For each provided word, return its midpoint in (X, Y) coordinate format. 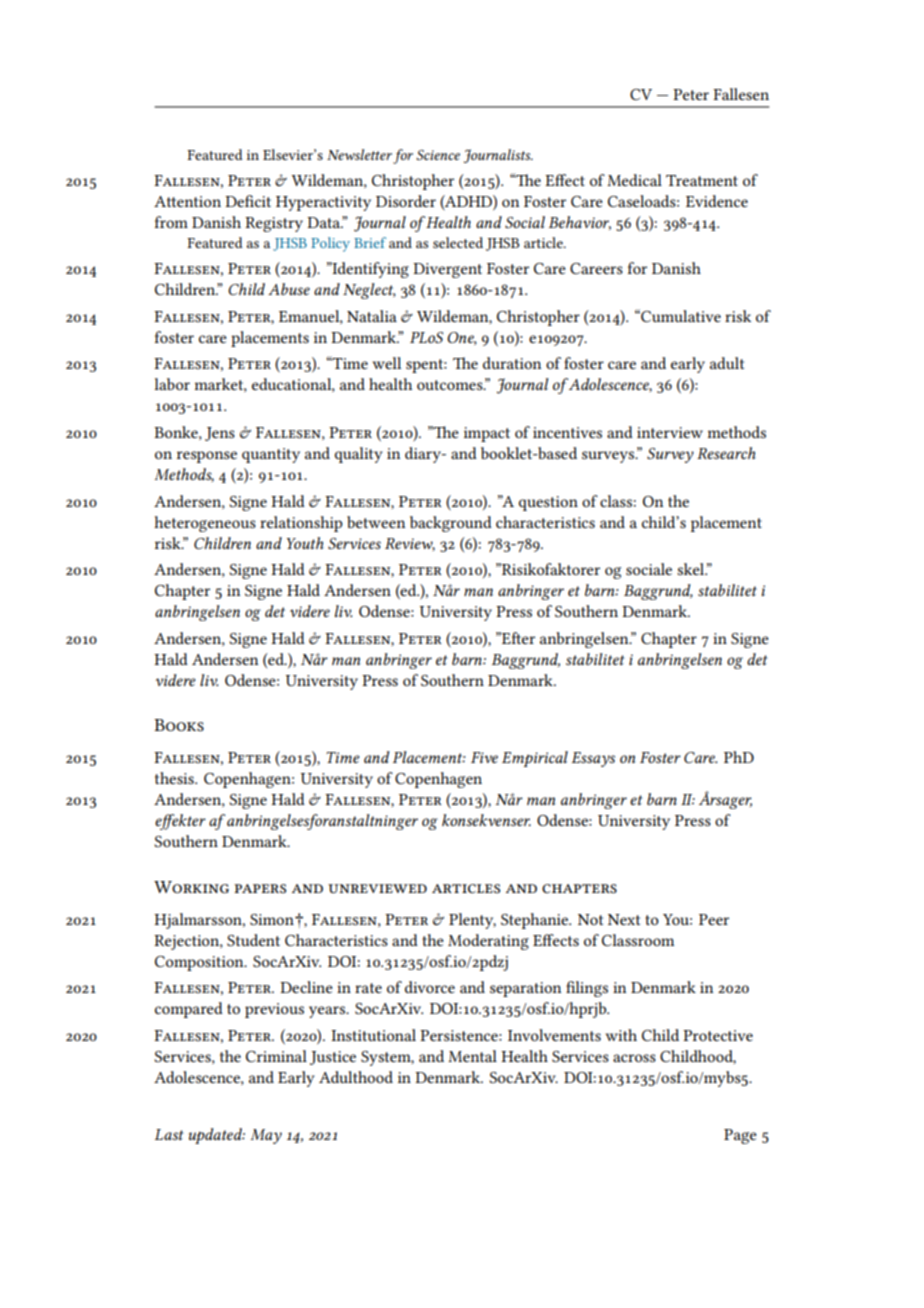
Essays (593, 759)
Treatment (702, 180)
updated (217, 1136)
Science (438, 155)
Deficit (248, 201)
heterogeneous (205, 524)
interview (670, 432)
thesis (175, 778)
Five (484, 757)
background (451, 524)
